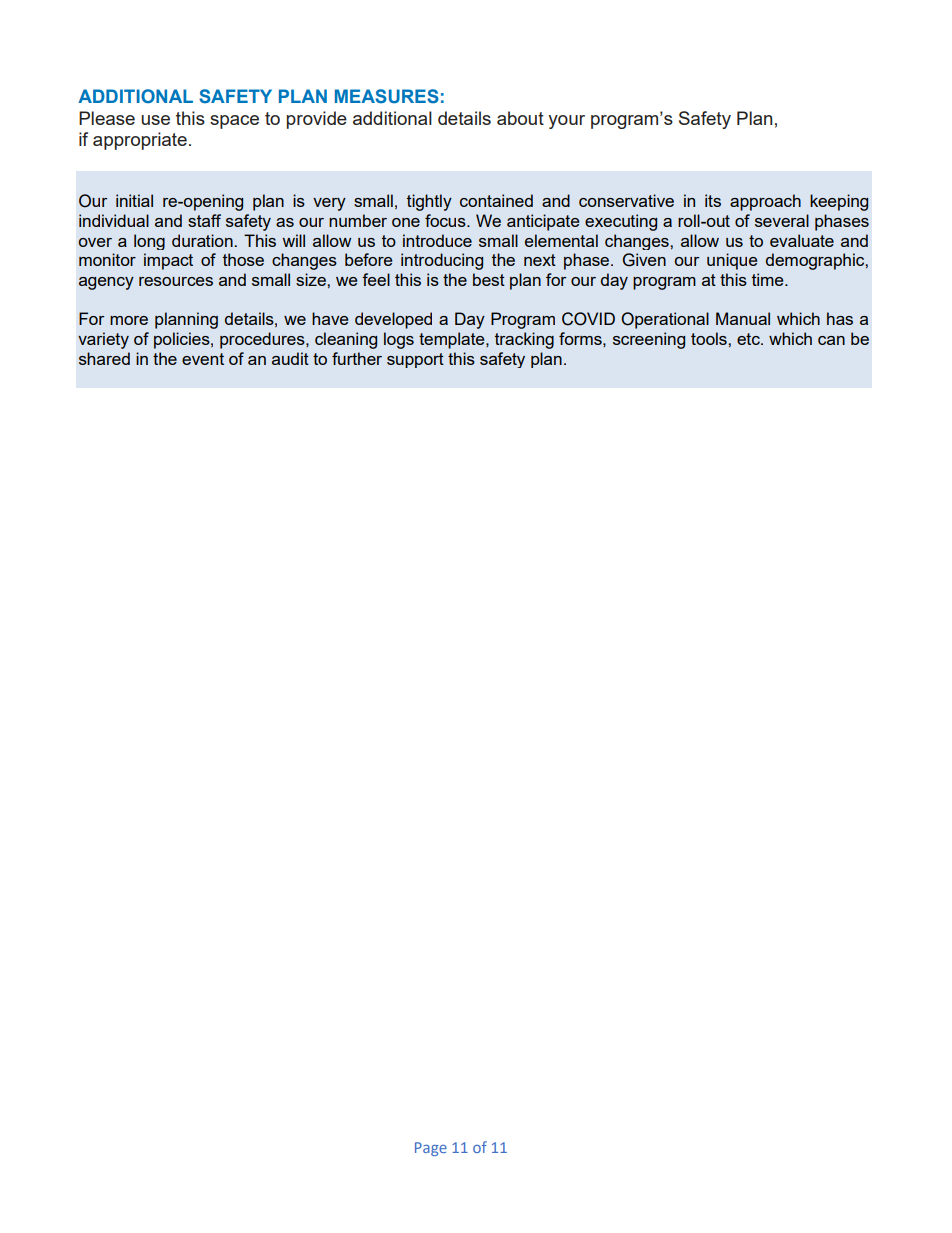 The image size is (952, 1233). I want to click on event, so click(203, 359).
